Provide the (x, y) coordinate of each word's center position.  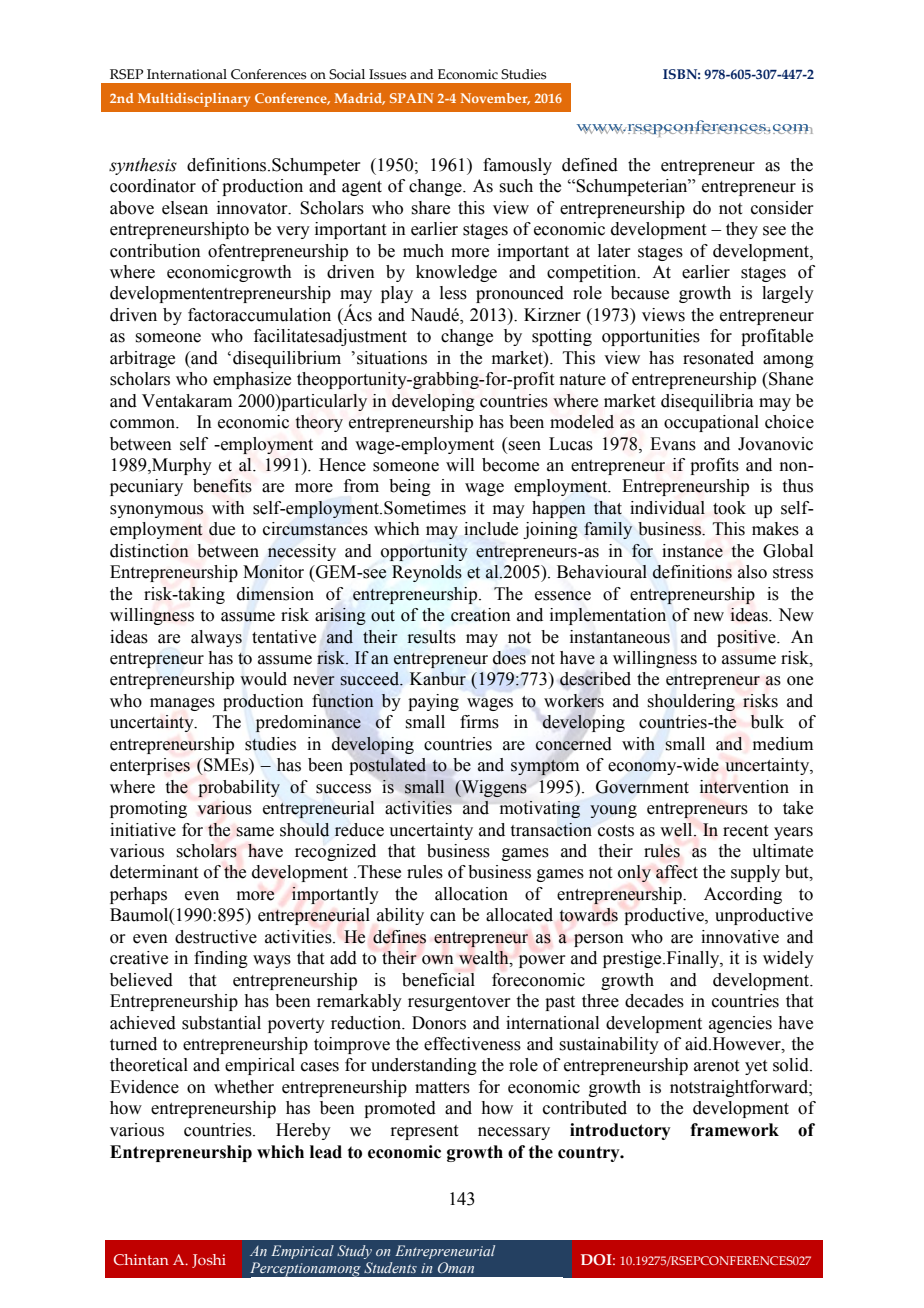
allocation (471, 894)
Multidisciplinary (194, 100)
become (510, 465)
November (495, 99)
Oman (456, 1267)
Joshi (209, 1261)
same (255, 832)
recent (745, 831)
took (729, 508)
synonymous (156, 511)
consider (782, 208)
